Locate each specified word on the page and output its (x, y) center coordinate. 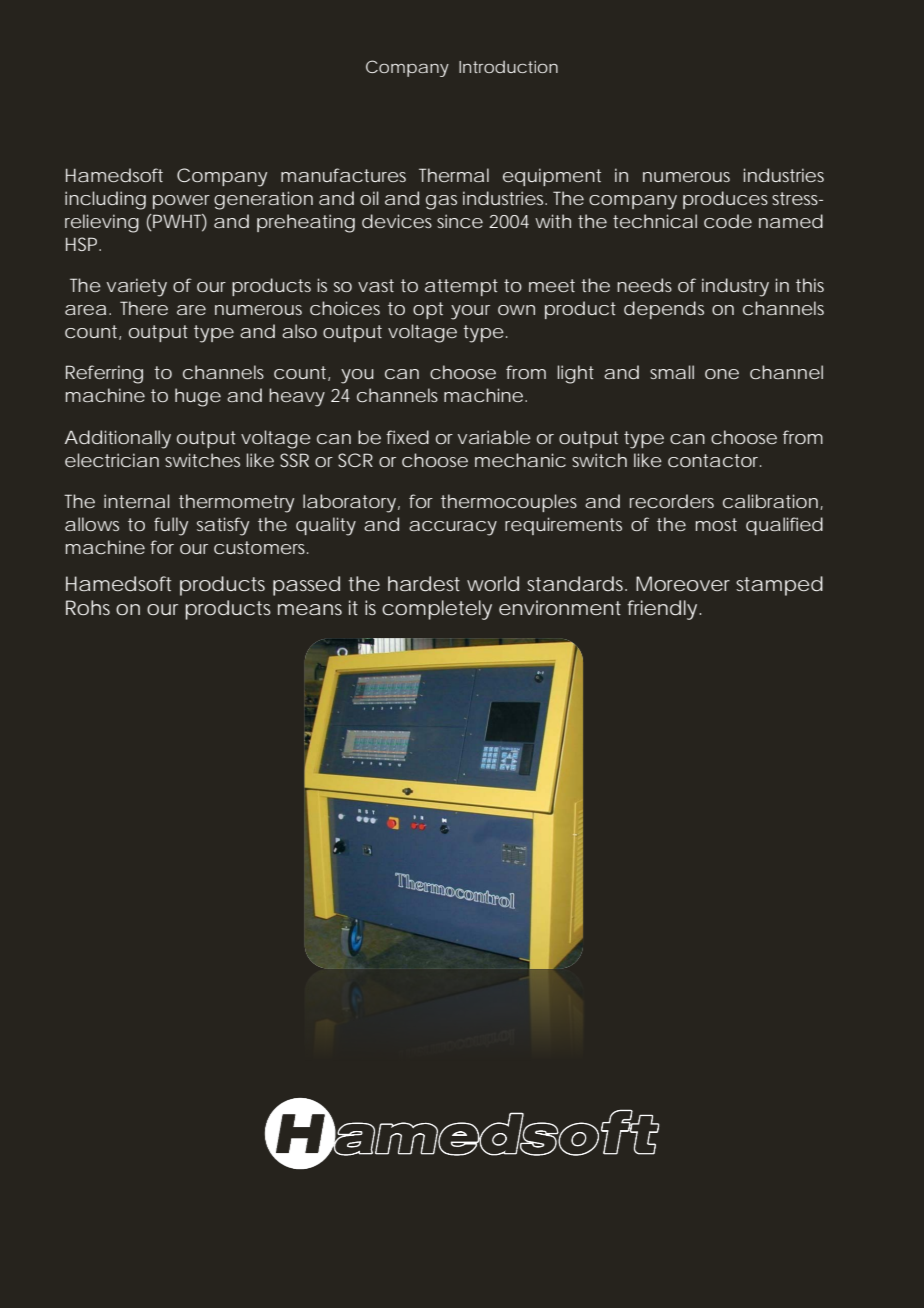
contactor (714, 460)
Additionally (118, 439)
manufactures (343, 175)
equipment (552, 177)
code (728, 221)
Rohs (88, 607)
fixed (407, 437)
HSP (83, 244)
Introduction (508, 67)
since (460, 221)
